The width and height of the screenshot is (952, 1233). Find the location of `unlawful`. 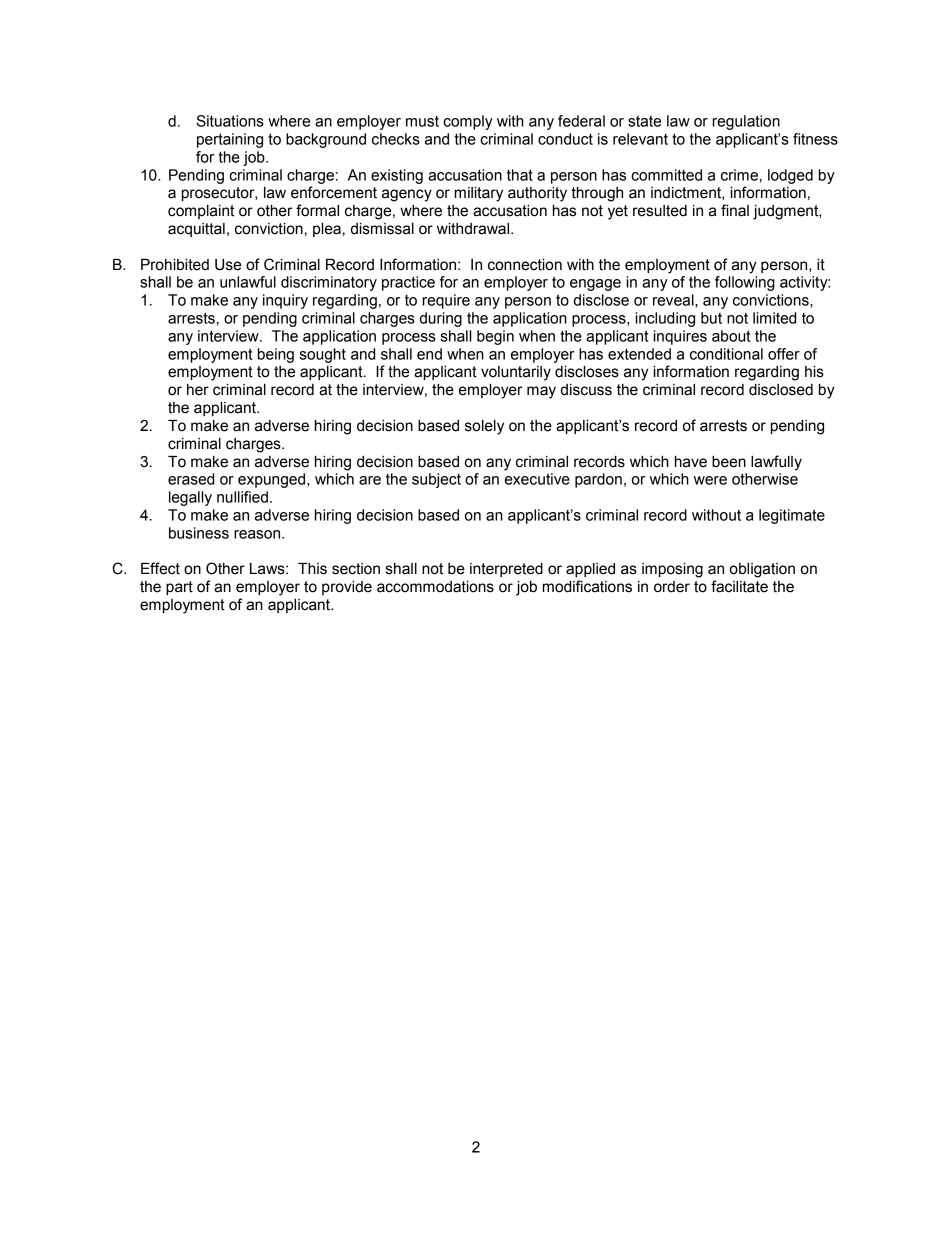

unlawful is located at coordinates (248, 282).
